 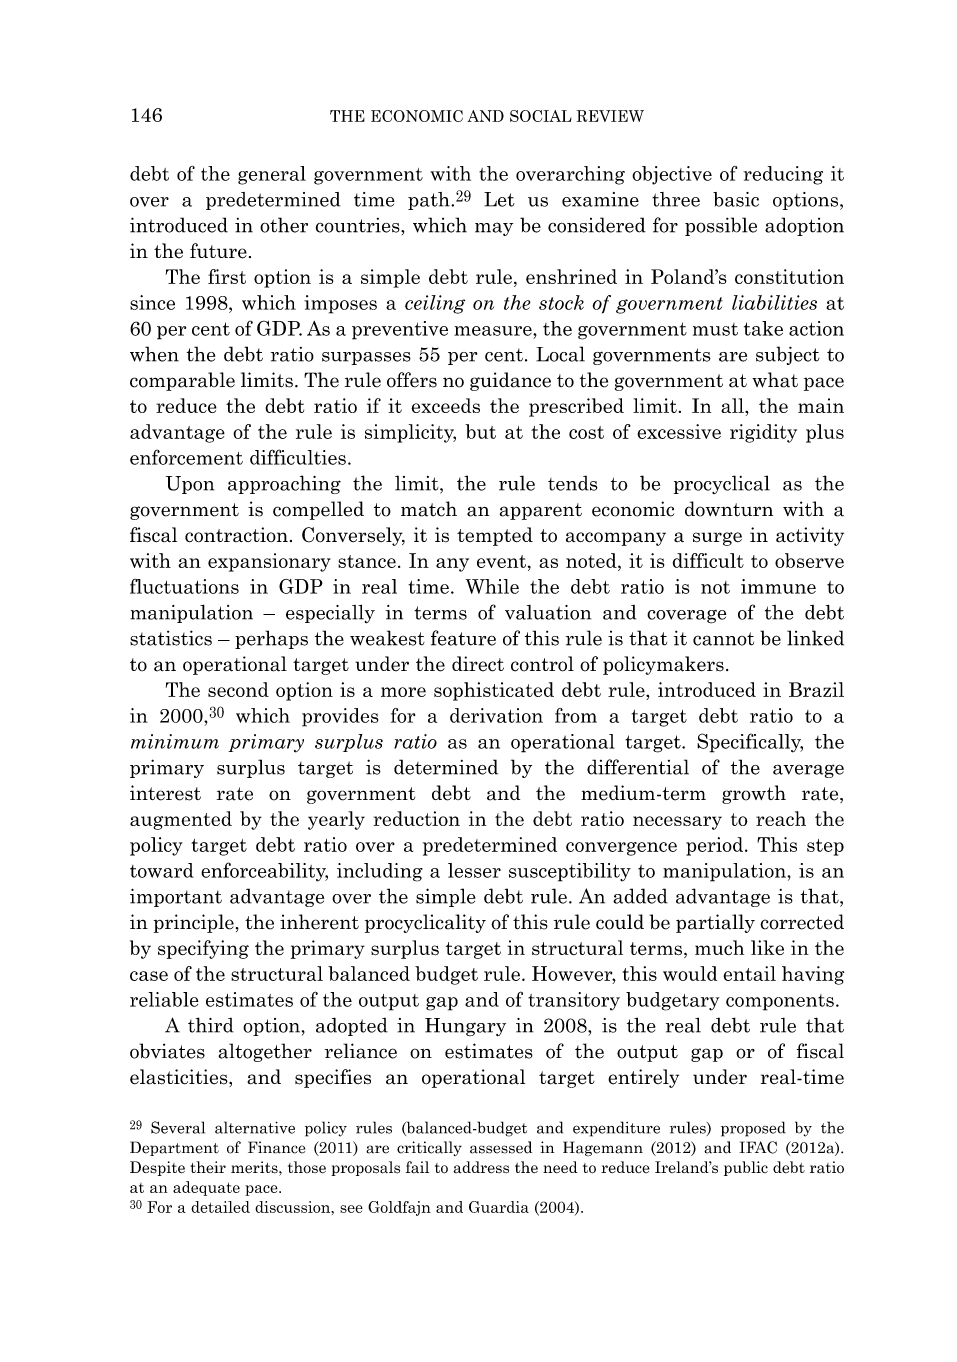 What do you see at coordinates (194, 923) in the page?
I see `principle` at bounding box center [194, 923].
